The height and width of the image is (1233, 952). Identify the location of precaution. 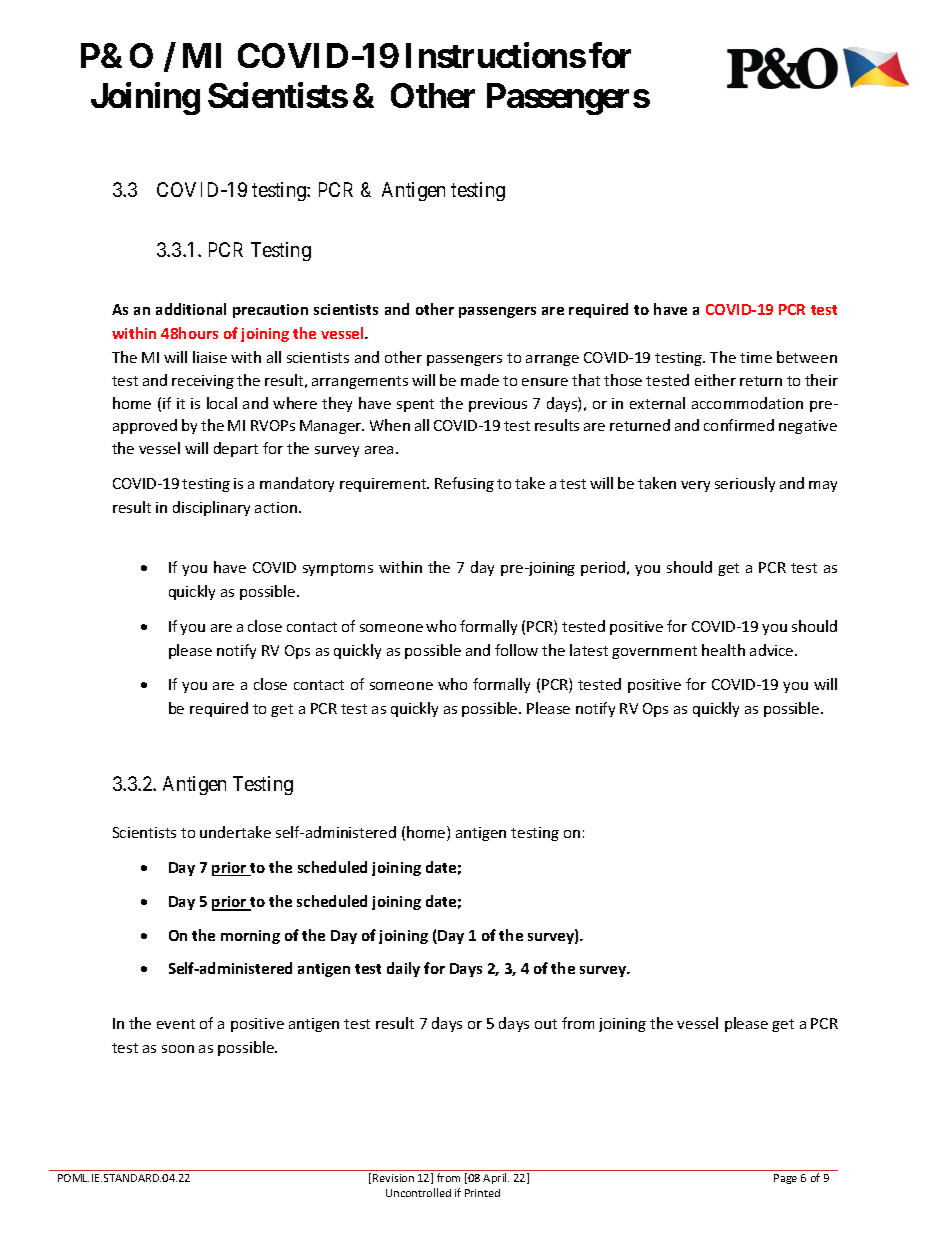
(270, 311).
